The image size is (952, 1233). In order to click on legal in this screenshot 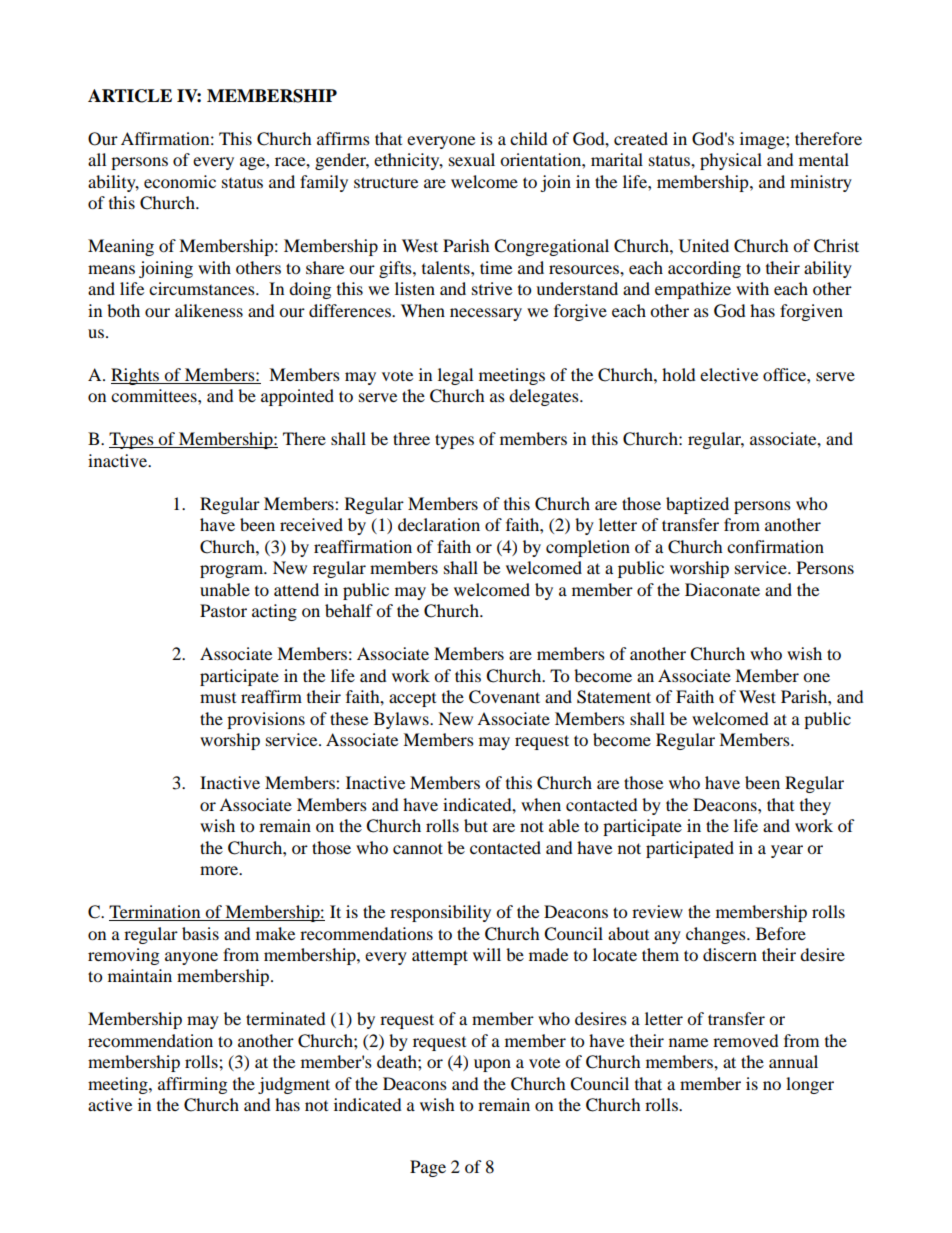, I will do `click(455, 376)`.
